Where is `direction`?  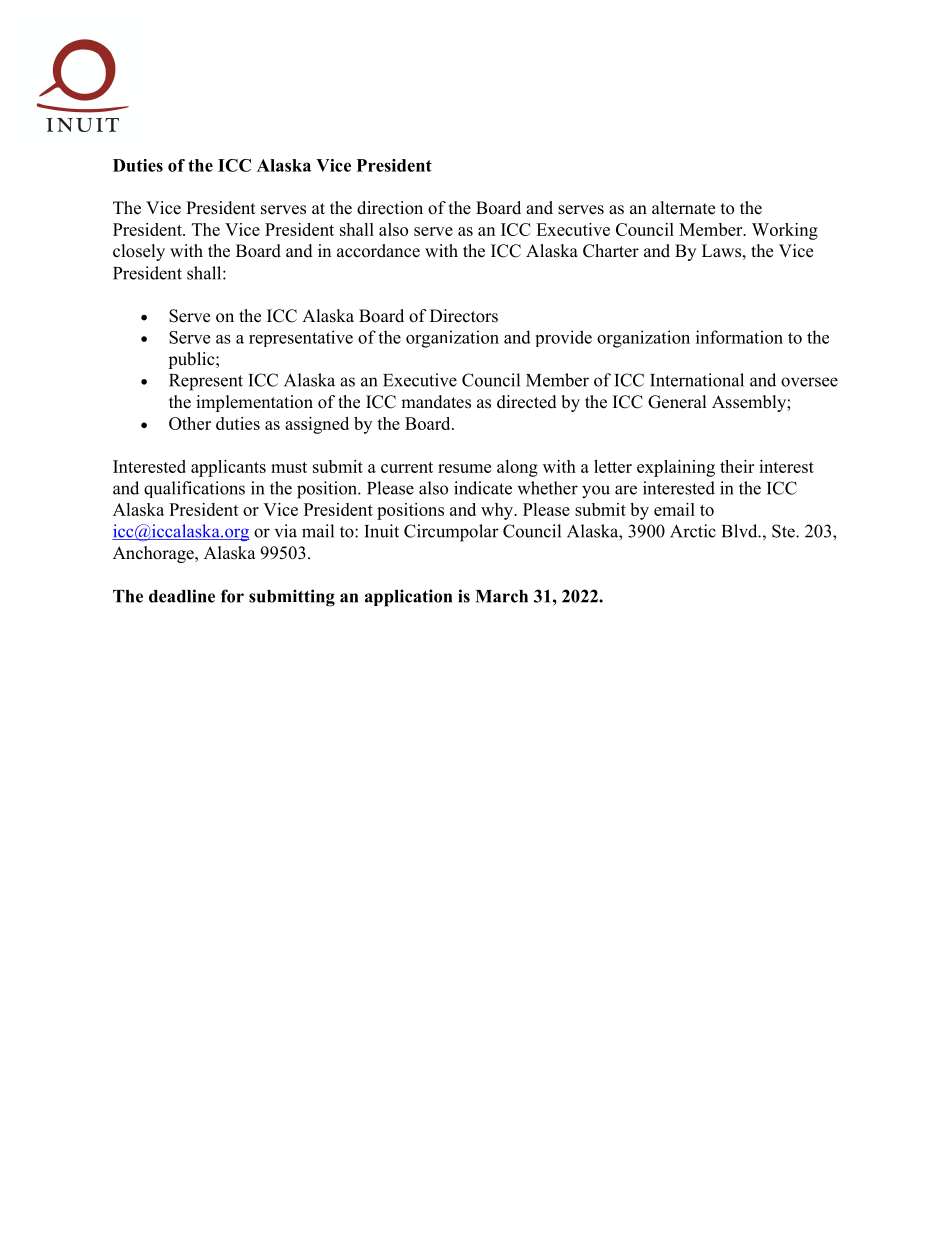 direction is located at coordinates (390, 208).
